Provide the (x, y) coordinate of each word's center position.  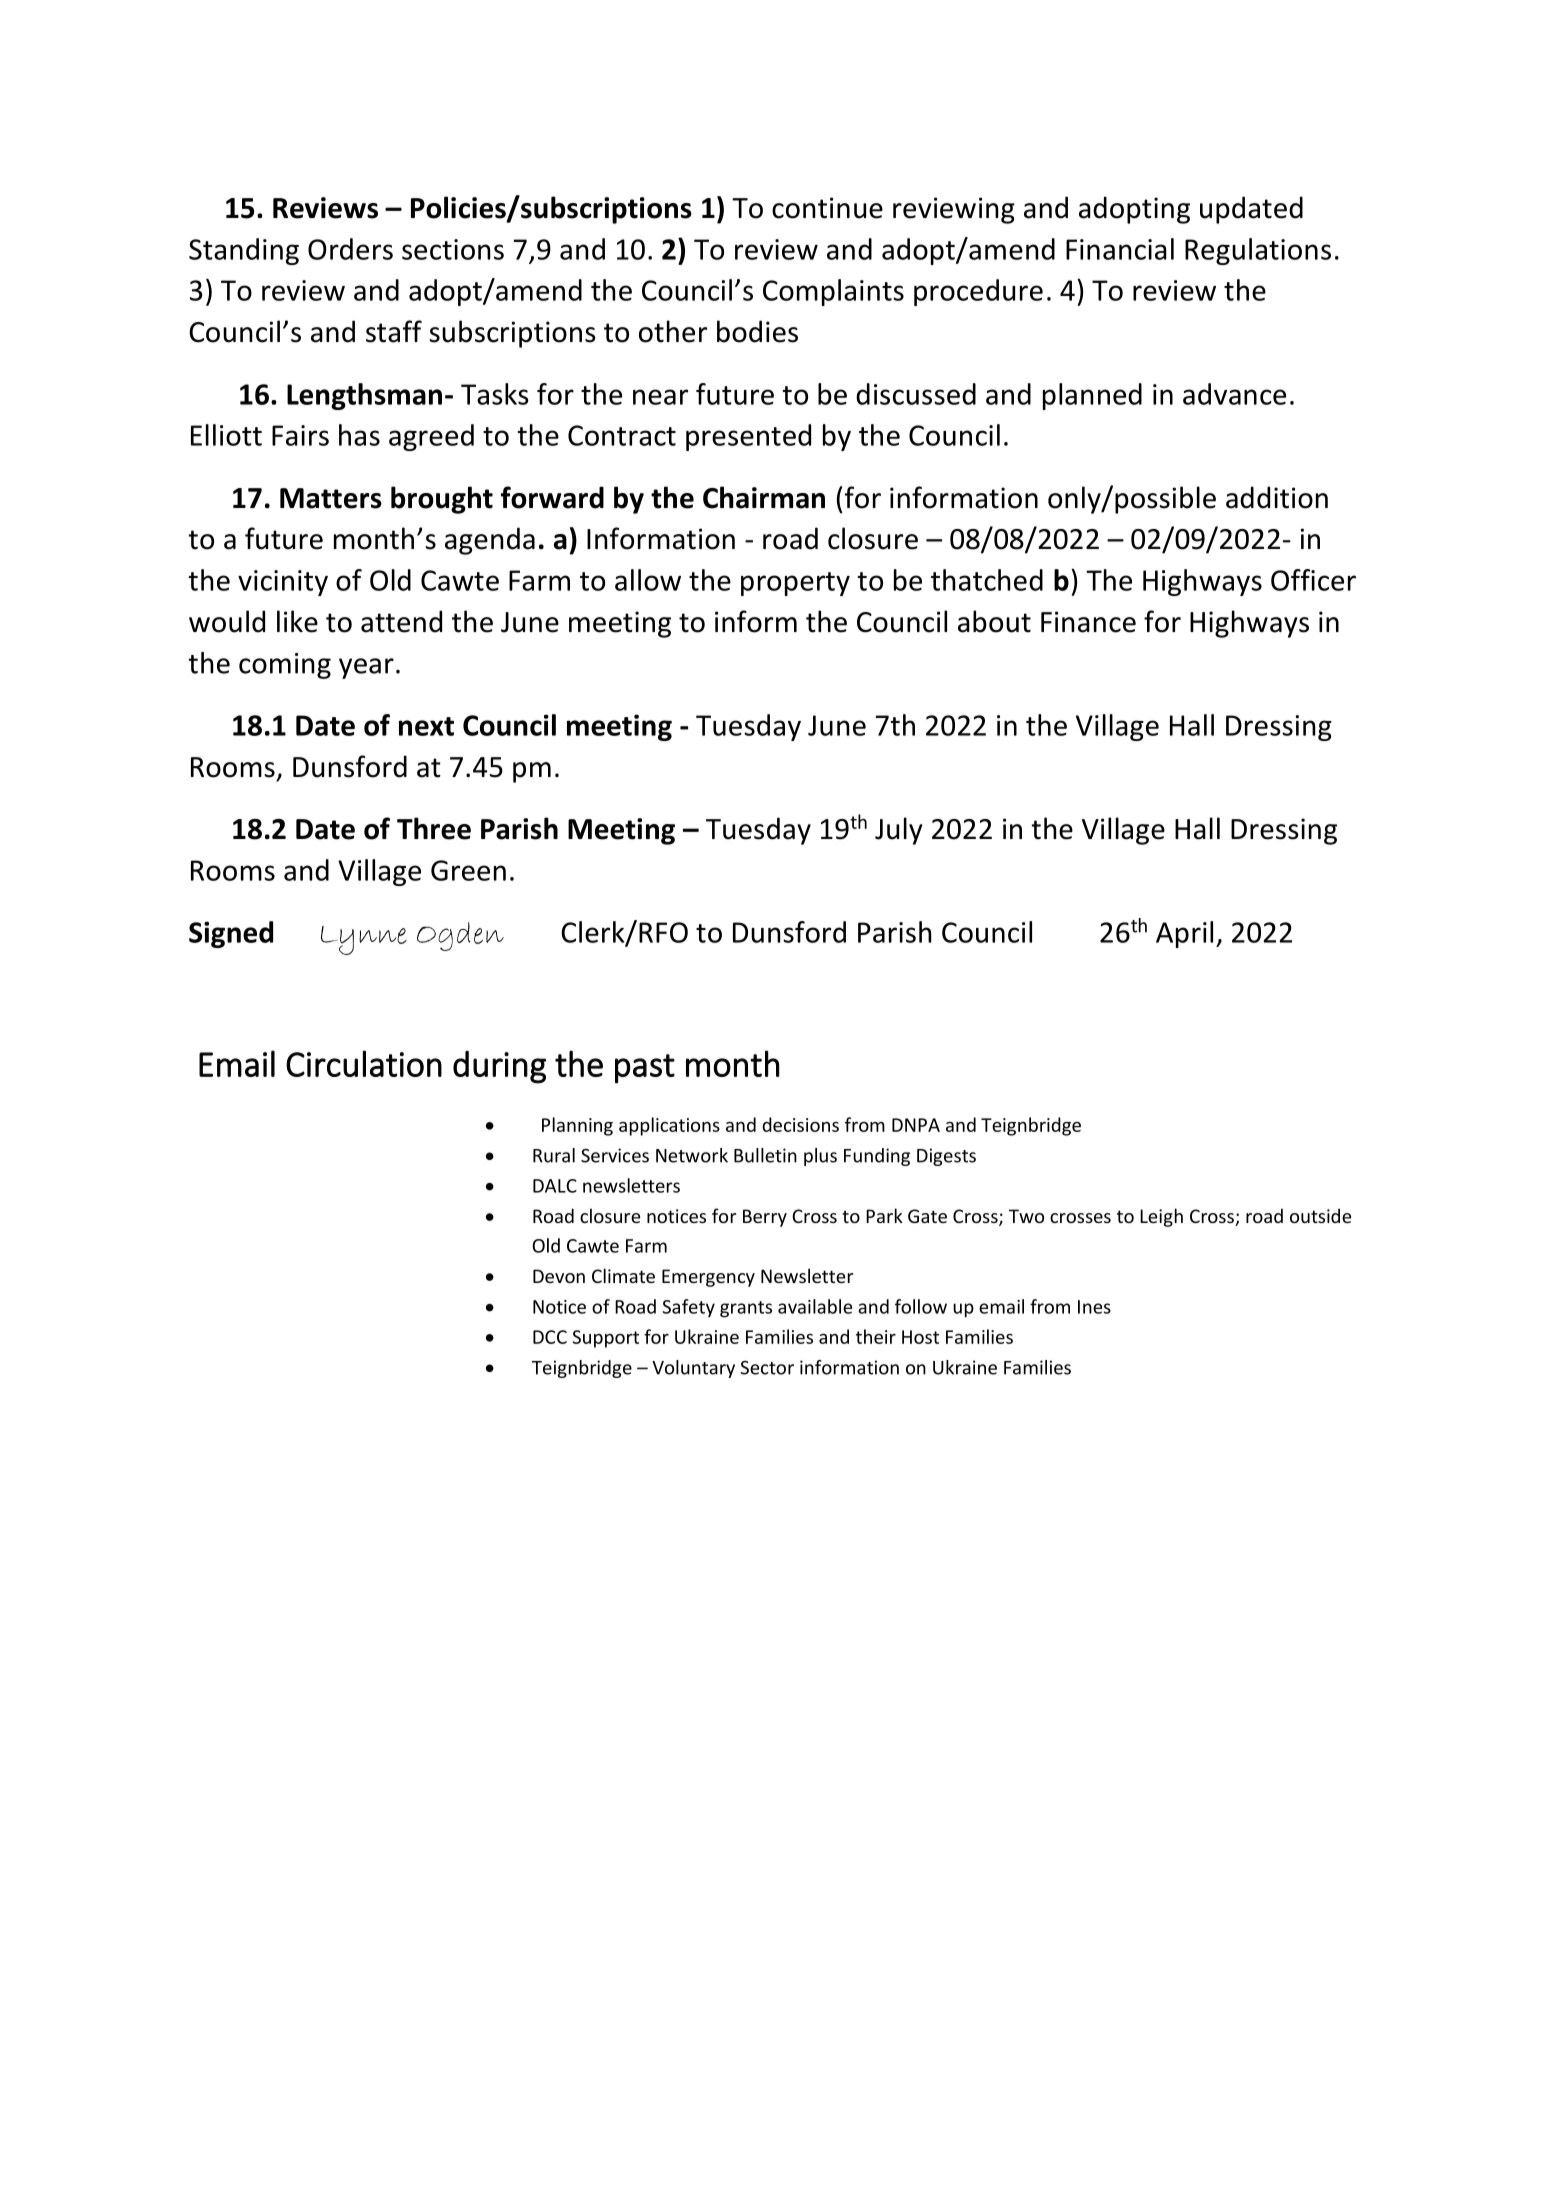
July (899, 831)
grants (746, 1309)
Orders (350, 249)
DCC (550, 1337)
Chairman (764, 497)
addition (1277, 497)
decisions (800, 1124)
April (1184, 934)
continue (827, 208)
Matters (331, 498)
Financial (1120, 249)
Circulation (364, 1063)
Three (434, 828)
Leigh (1161, 1217)
